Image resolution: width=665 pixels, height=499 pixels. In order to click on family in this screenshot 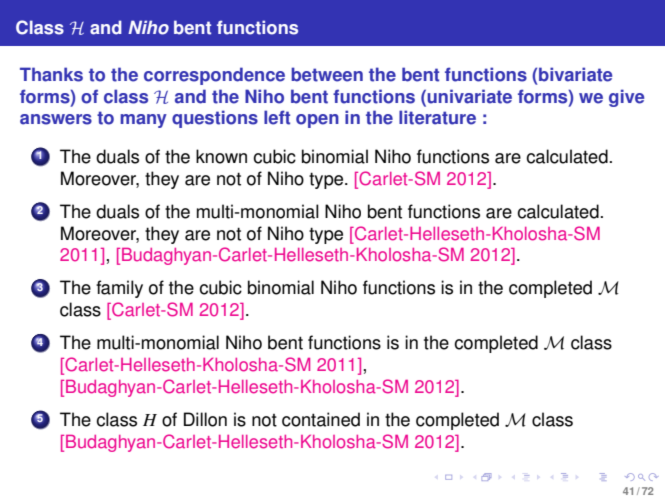, I will do `click(119, 289)`.
